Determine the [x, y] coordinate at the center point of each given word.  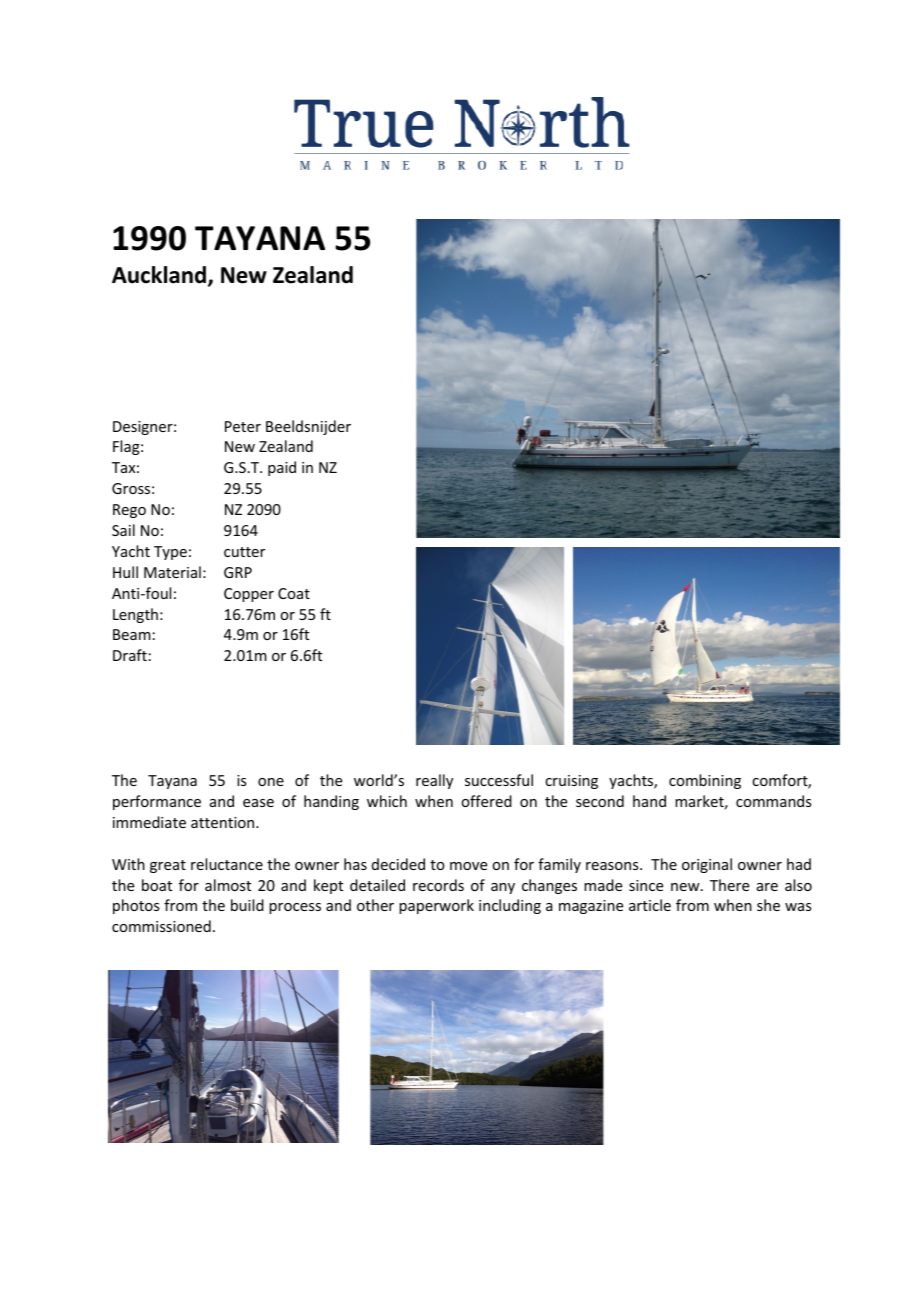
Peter [243, 426]
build [247, 905]
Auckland [160, 276]
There [729, 885]
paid [282, 468]
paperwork [436, 906]
